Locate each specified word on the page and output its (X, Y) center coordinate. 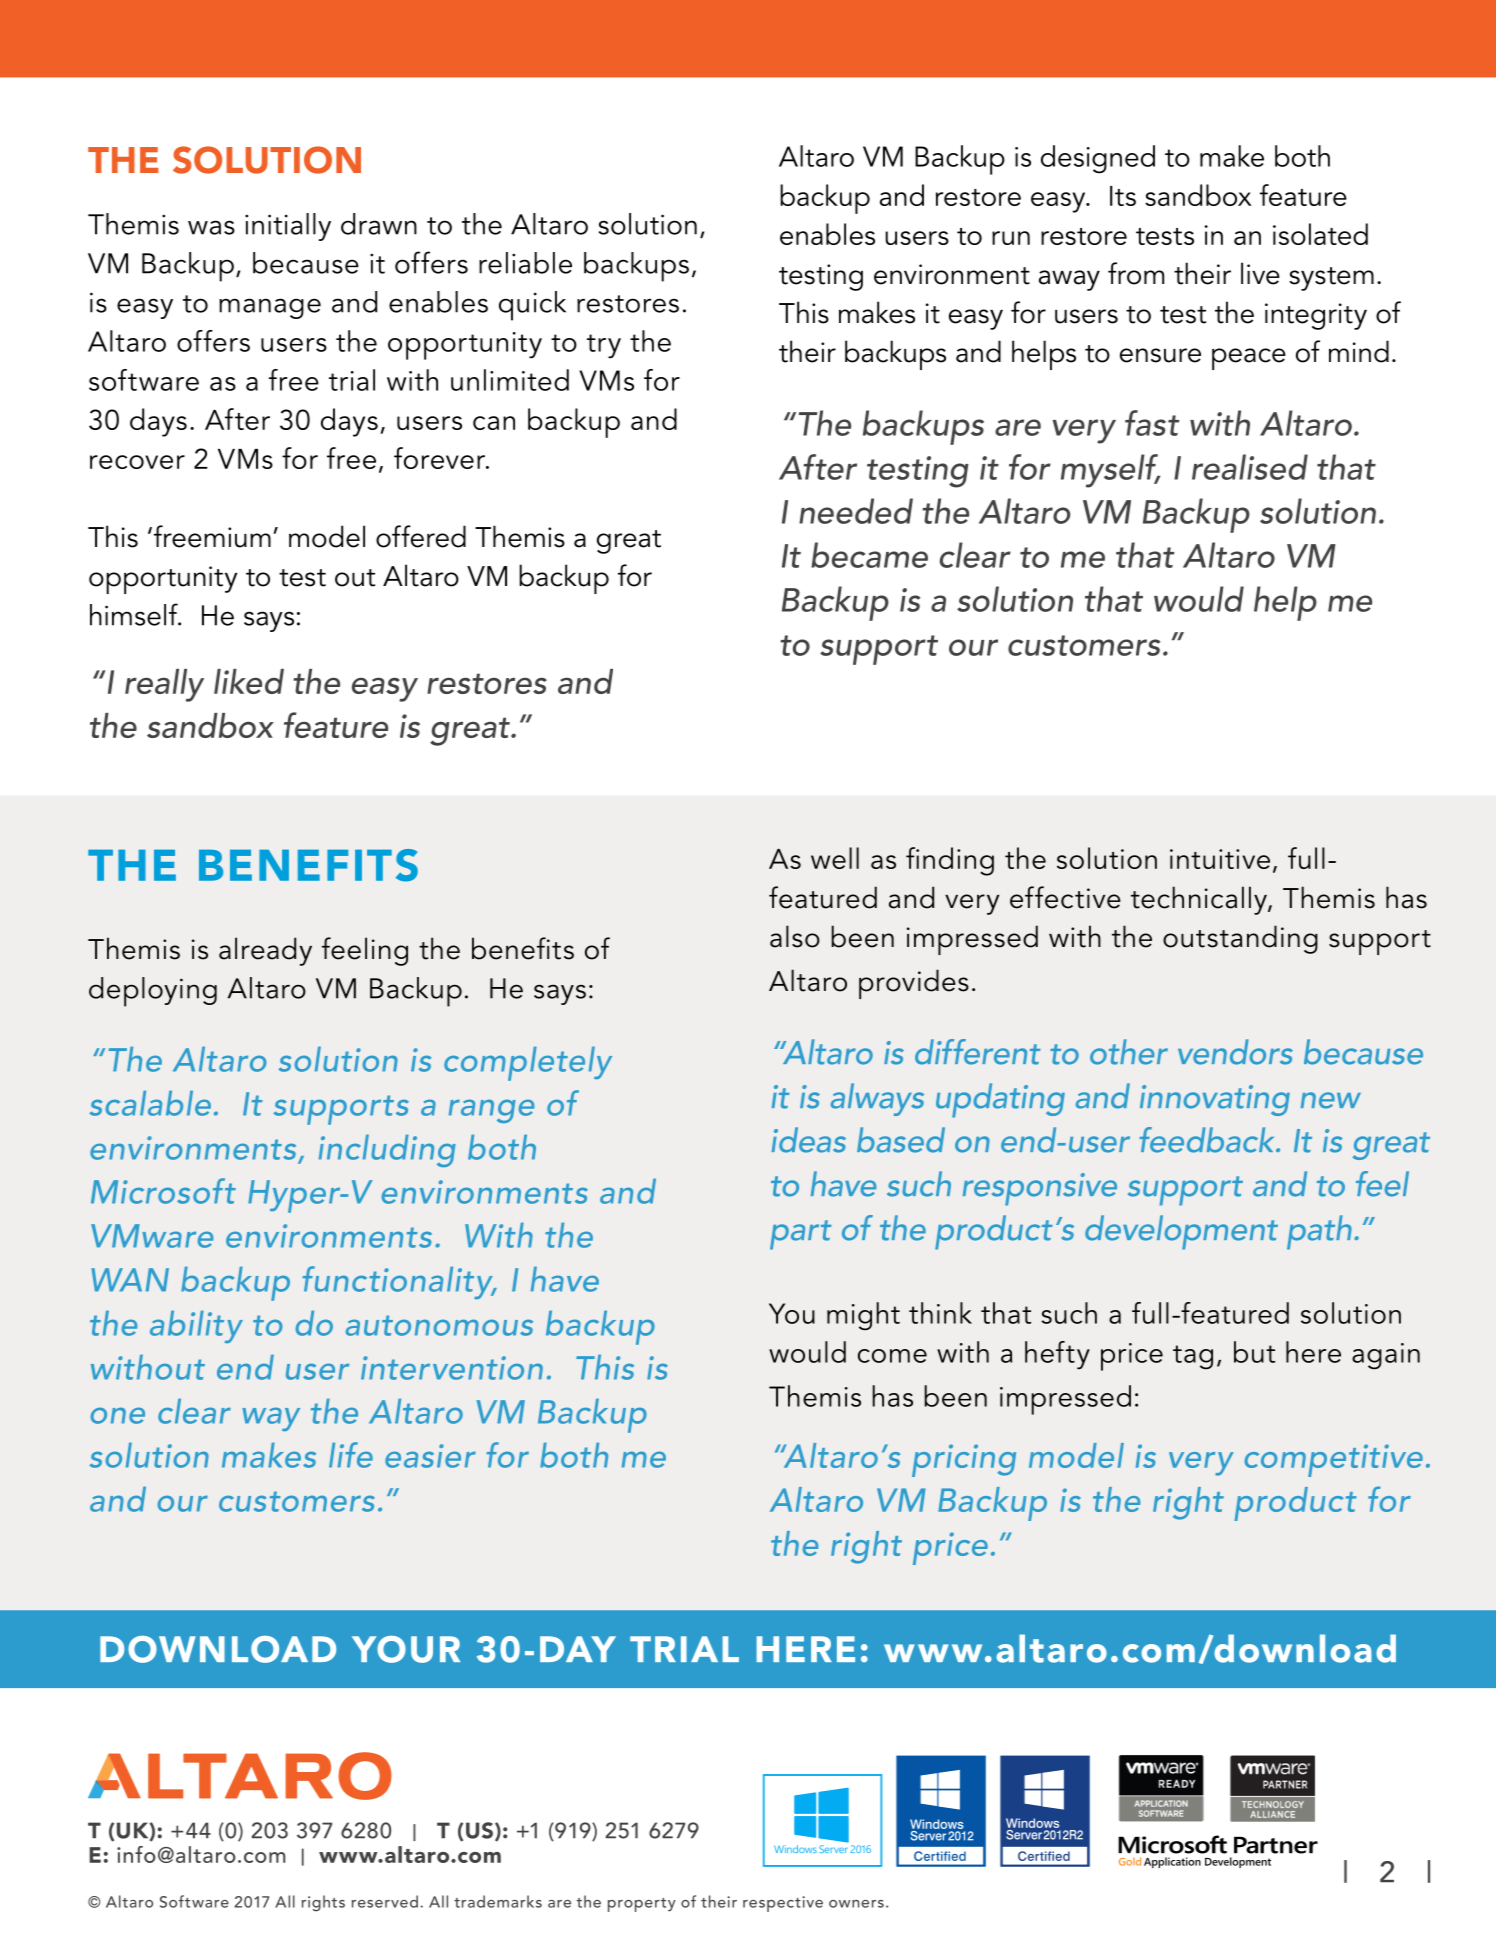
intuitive (1220, 859)
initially (288, 227)
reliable (525, 263)
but (1254, 1352)
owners (856, 1904)
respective (783, 1904)
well (835, 858)
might (863, 1316)
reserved (385, 1901)
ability (196, 1327)
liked (249, 681)
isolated (1320, 234)
